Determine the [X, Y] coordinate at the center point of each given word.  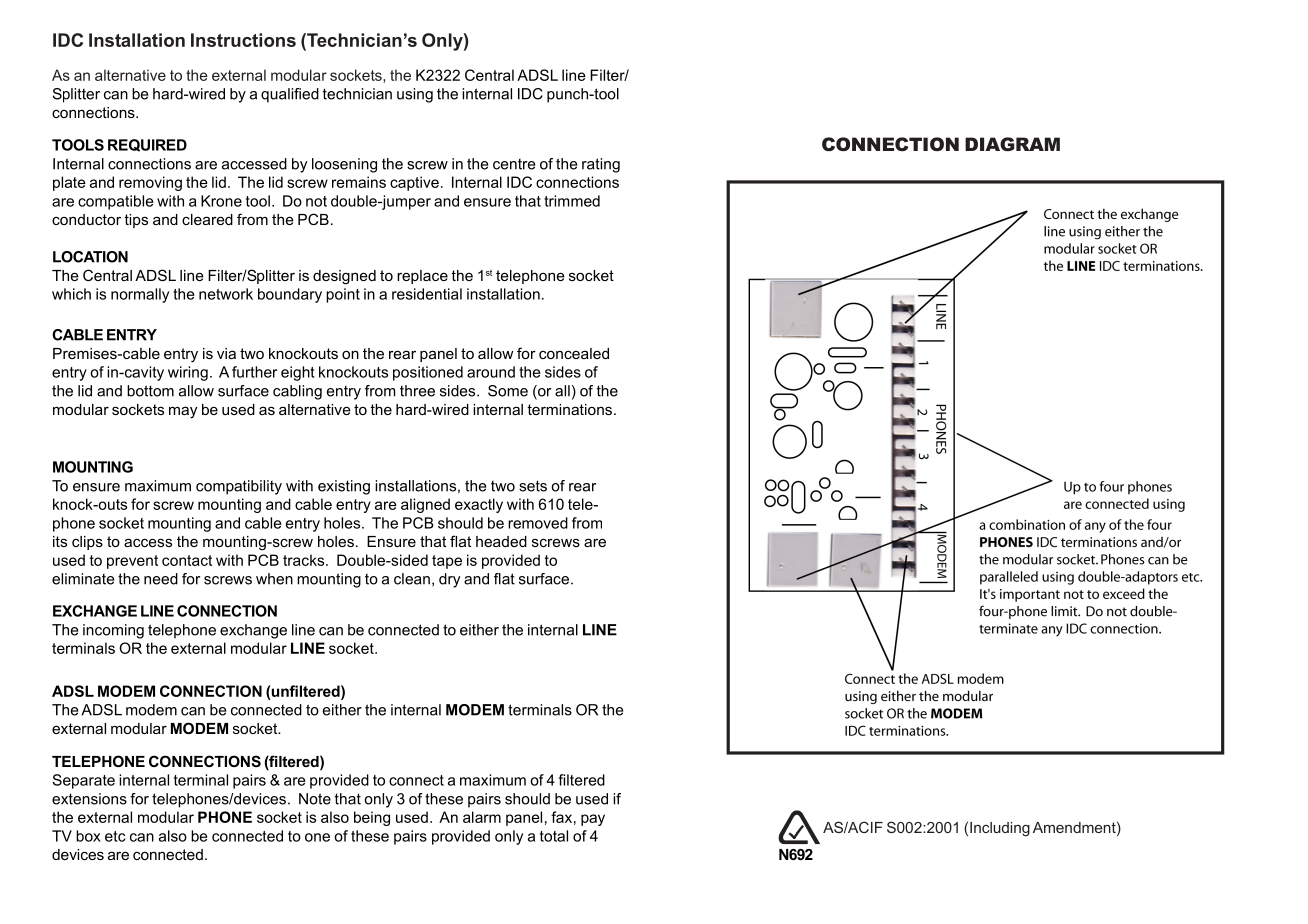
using [415, 95]
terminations [569, 409]
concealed [574, 353]
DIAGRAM [1012, 144]
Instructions [243, 40]
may [183, 412]
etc [115, 836]
